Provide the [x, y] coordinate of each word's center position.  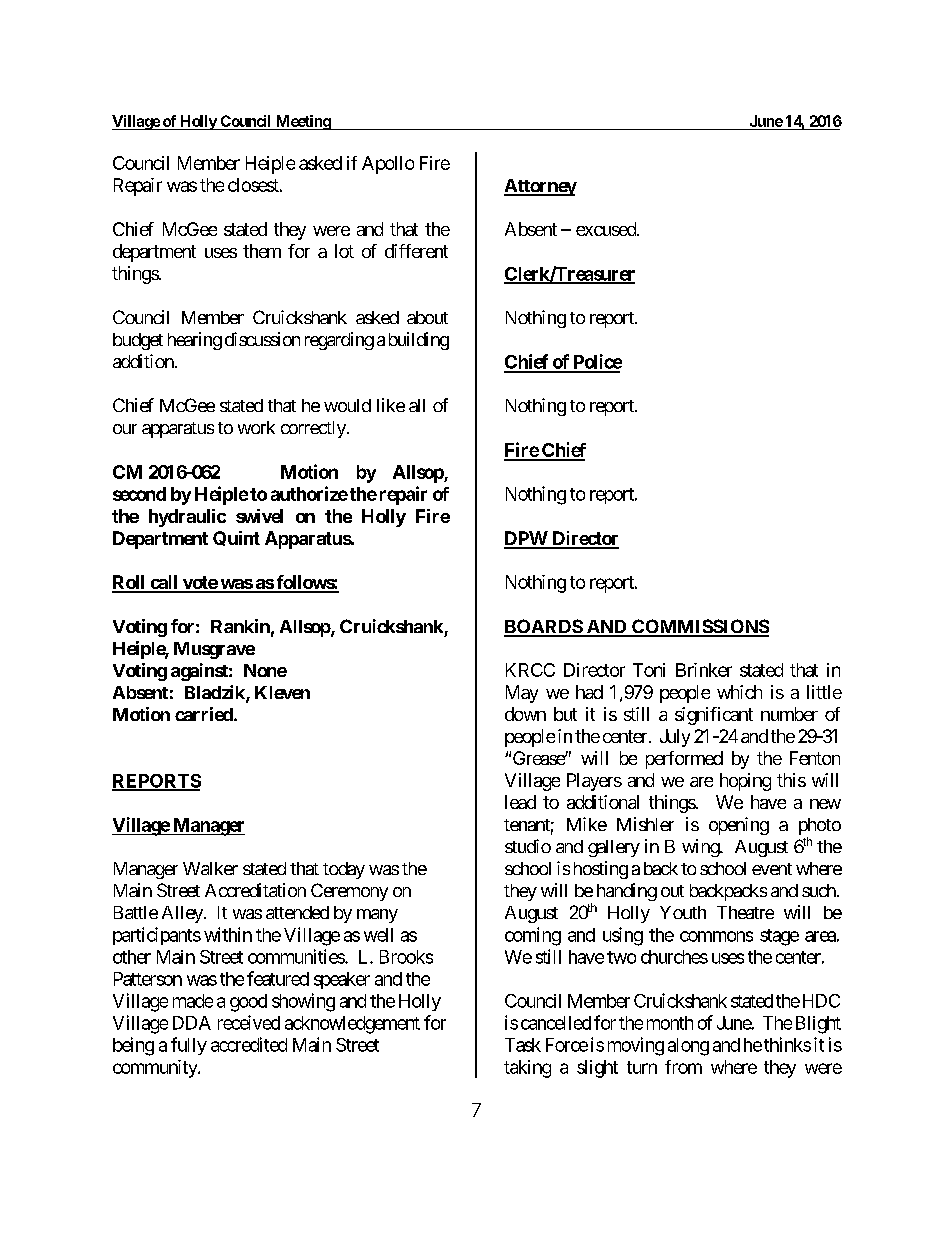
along [688, 1047]
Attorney [540, 187]
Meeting [302, 122]
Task [523, 1045]
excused [607, 229]
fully [189, 1046]
